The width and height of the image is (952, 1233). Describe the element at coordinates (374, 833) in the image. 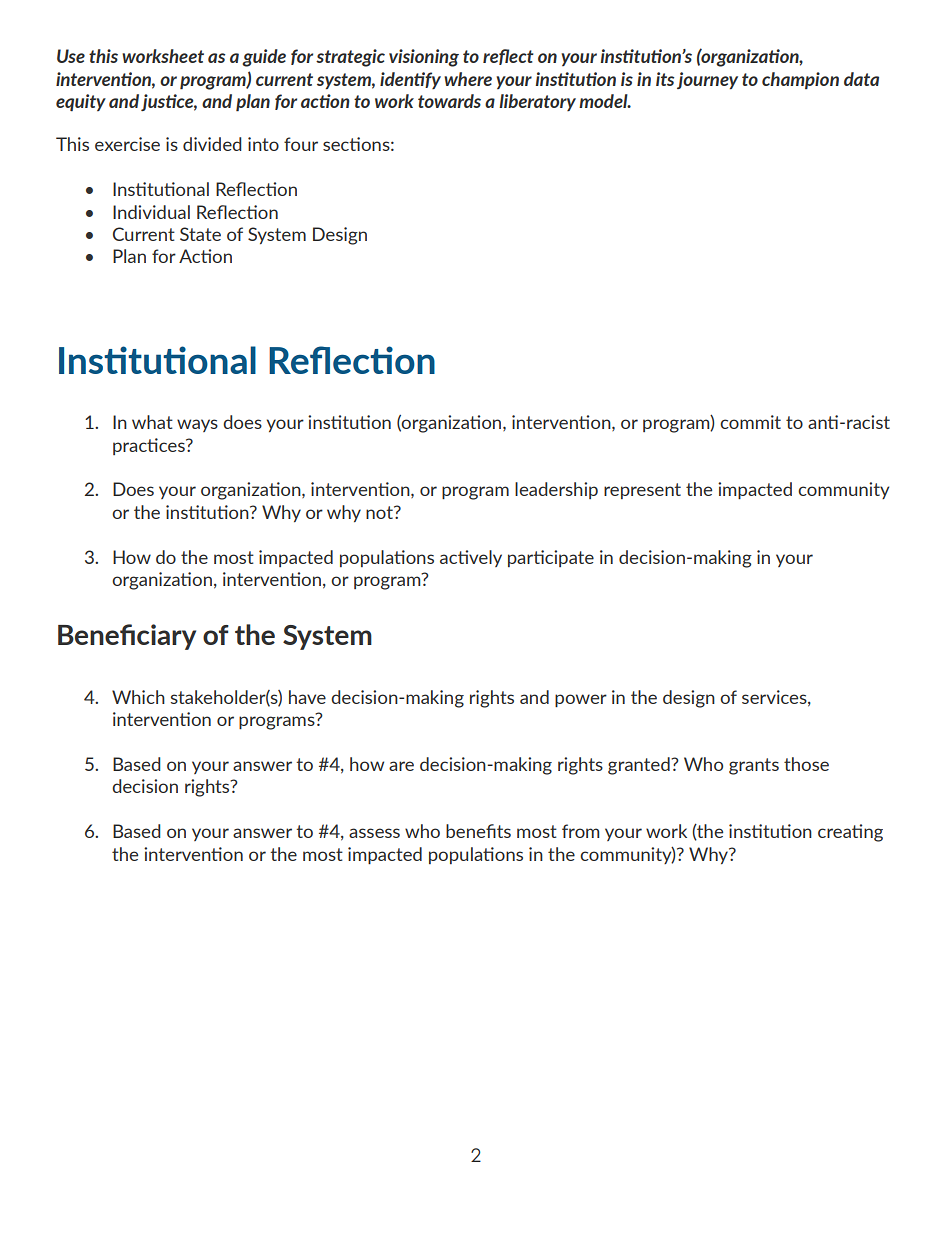

I see `assess` at that location.
